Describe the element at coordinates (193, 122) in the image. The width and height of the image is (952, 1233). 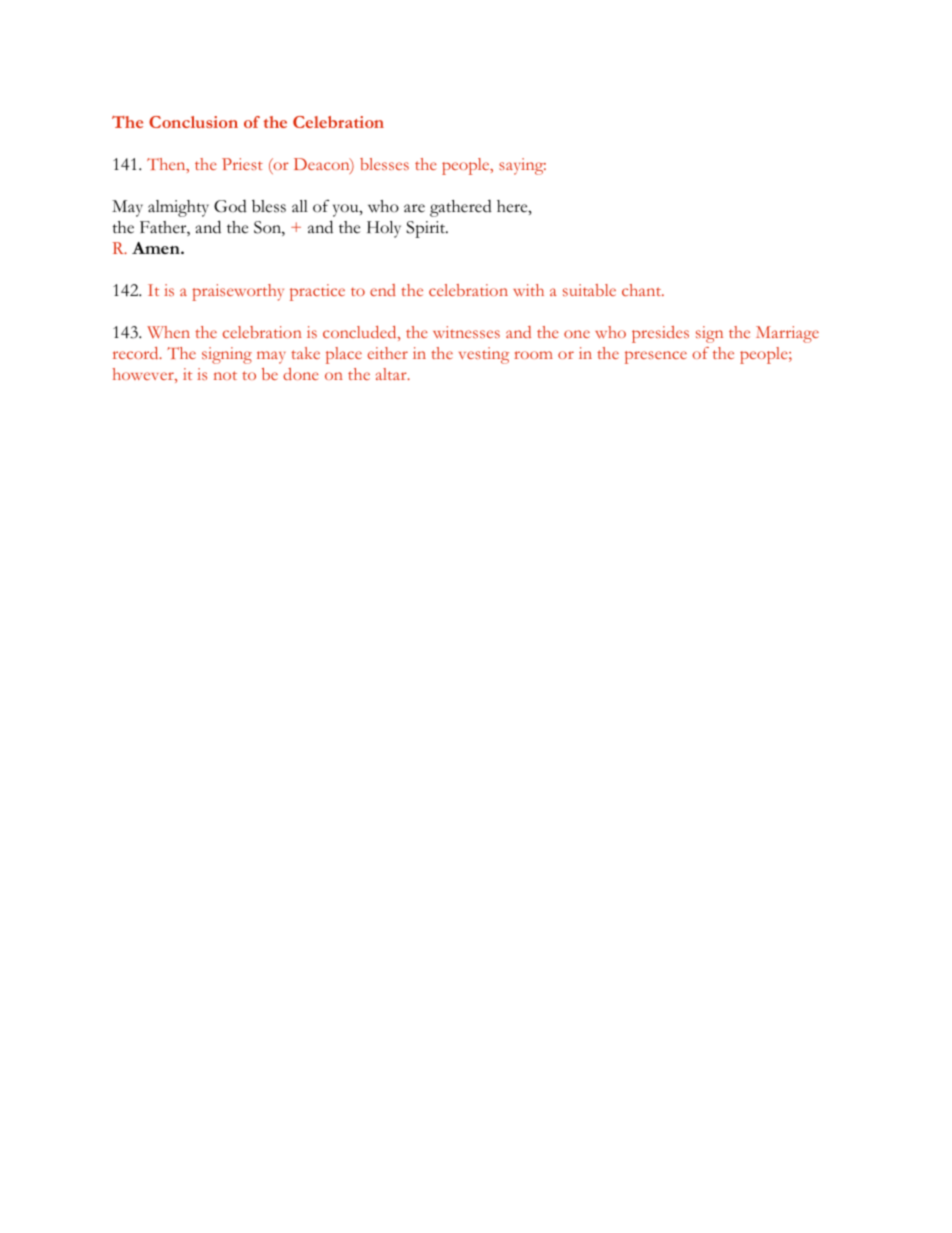
I see `Conclusion` at that location.
